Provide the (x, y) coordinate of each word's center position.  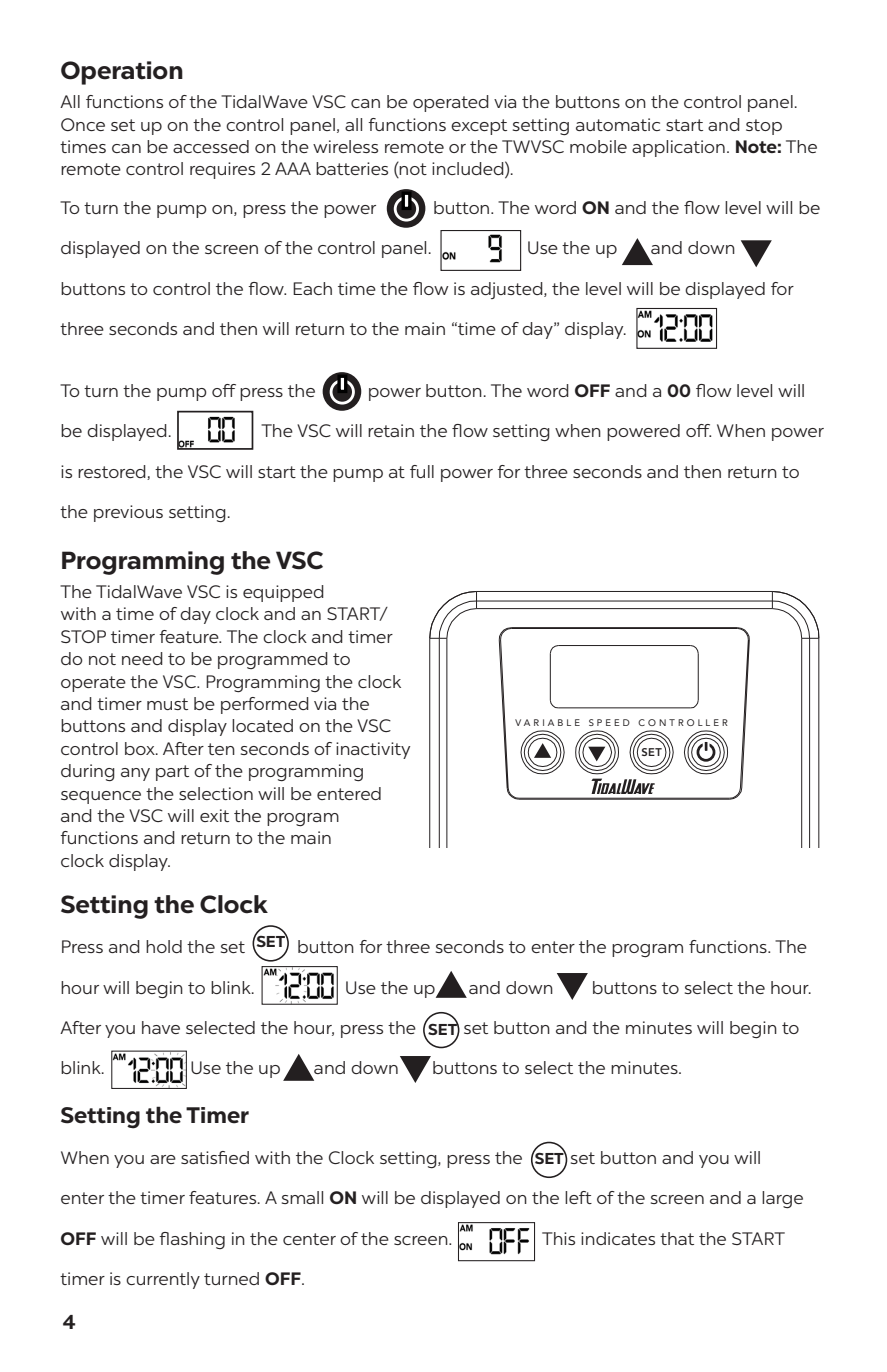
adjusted (508, 290)
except (479, 127)
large (782, 1199)
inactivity (373, 750)
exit (214, 815)
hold (164, 946)
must (167, 704)
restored (113, 472)
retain (391, 430)
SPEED (609, 722)
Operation (122, 73)
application (678, 148)
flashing (192, 1240)
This (558, 1238)
